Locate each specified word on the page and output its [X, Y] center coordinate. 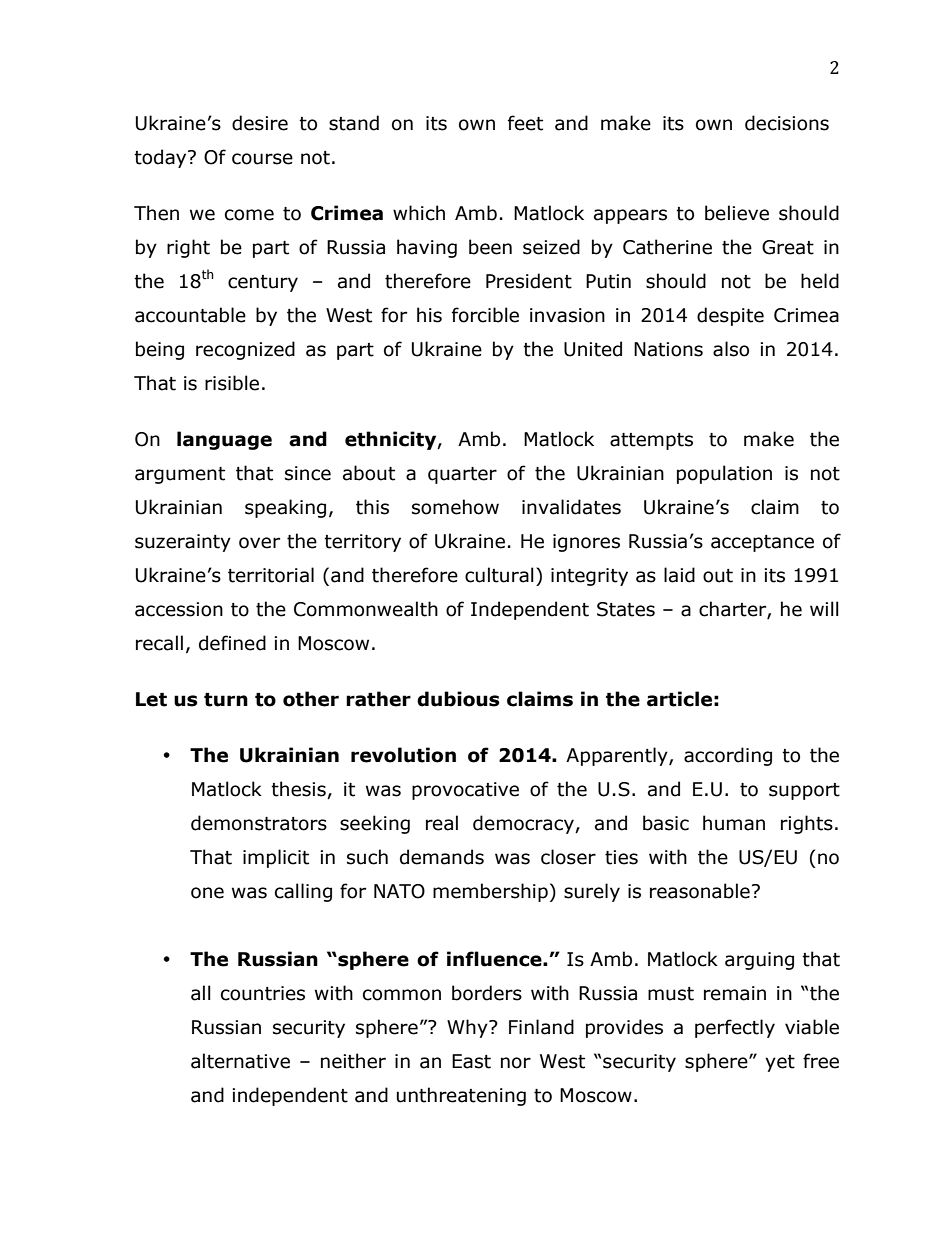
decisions [787, 123]
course [262, 159]
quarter [462, 475]
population [724, 474]
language [224, 440]
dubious [458, 699]
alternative [240, 1061]
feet [525, 123]
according [728, 756]
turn [226, 700]
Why [468, 1028]
